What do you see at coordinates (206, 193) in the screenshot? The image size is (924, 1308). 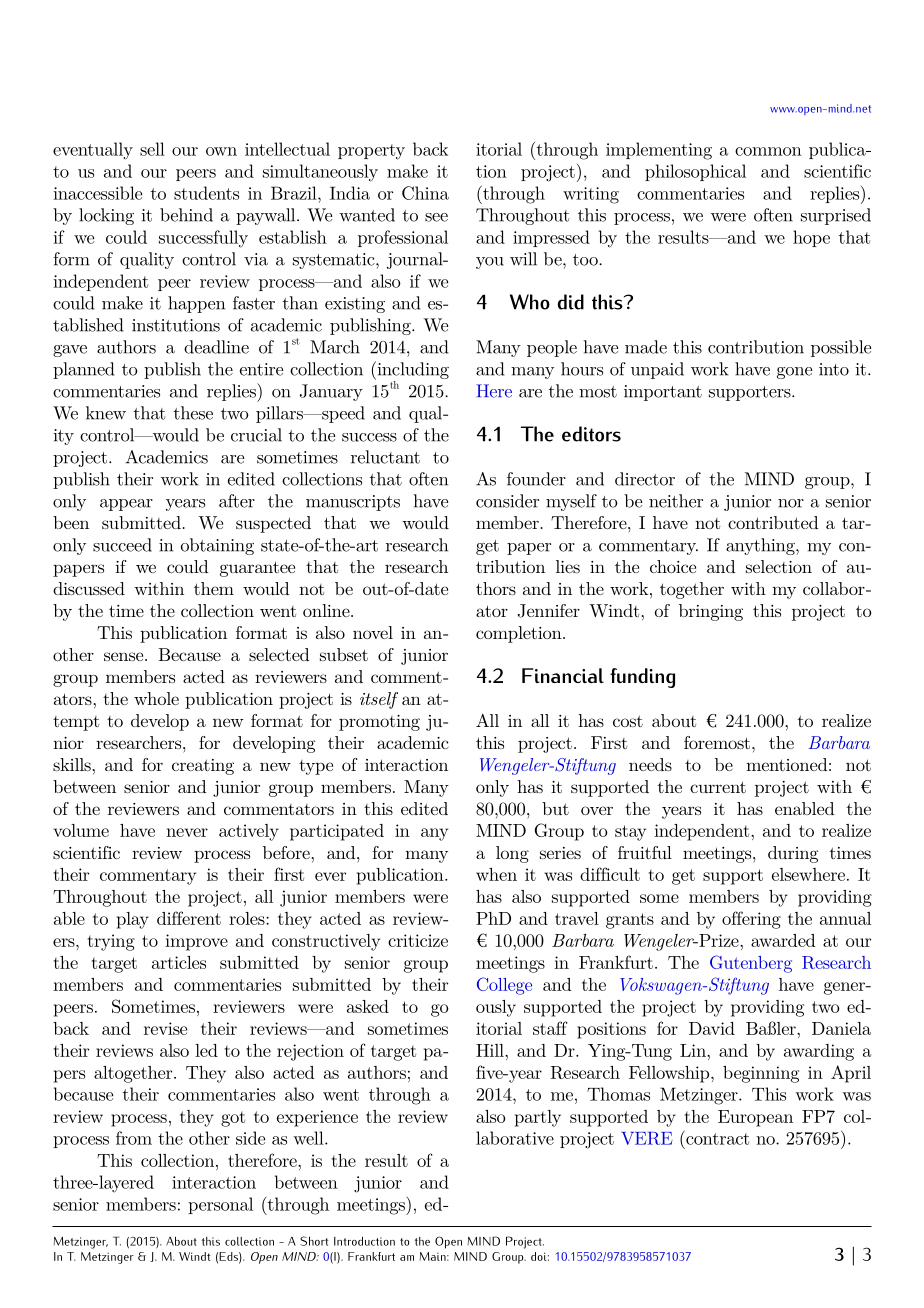 I see `students` at bounding box center [206, 193].
